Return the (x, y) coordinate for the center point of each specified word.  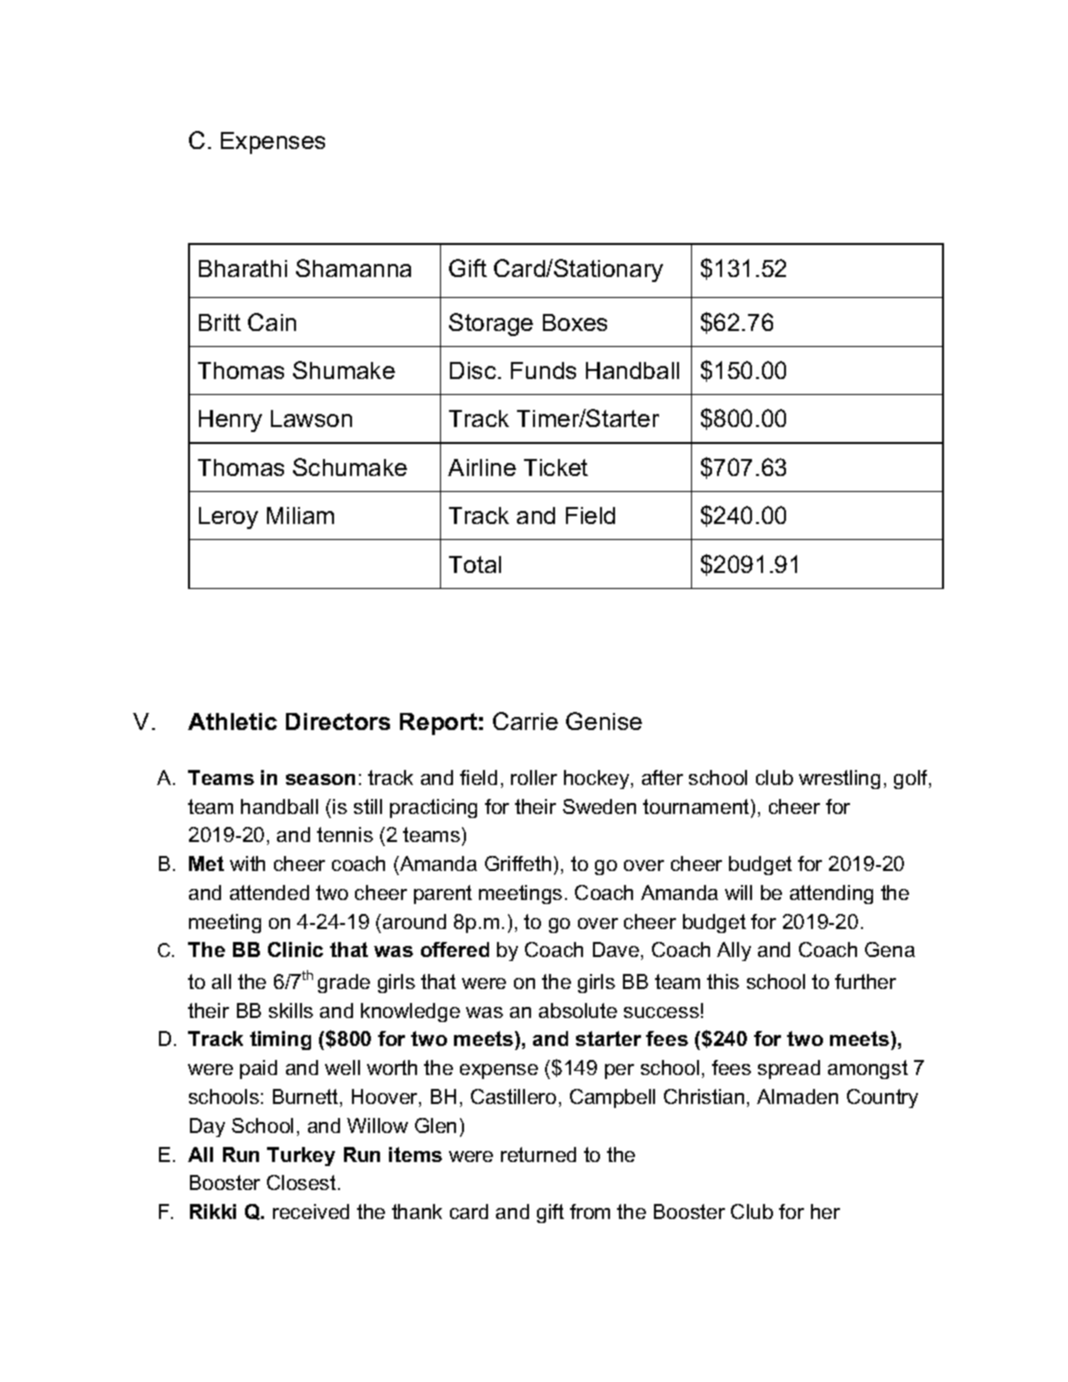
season (320, 779)
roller (534, 777)
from (590, 1211)
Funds (543, 370)
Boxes (575, 322)
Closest (303, 1182)
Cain (272, 322)
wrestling (839, 779)
